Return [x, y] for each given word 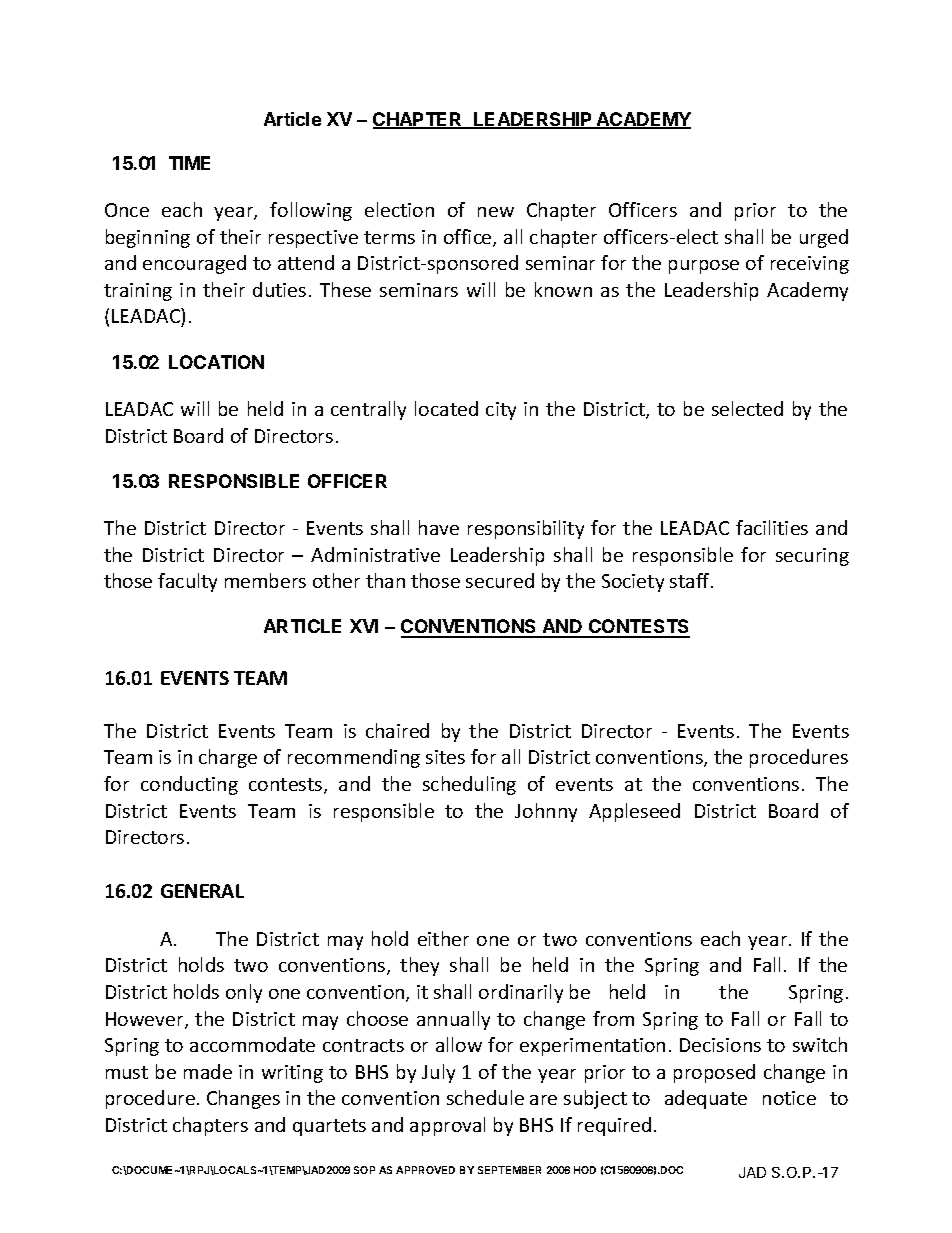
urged [824, 238]
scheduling [469, 785]
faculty [187, 582]
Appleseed [634, 812]
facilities [772, 527]
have [439, 527]
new [496, 212]
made [208, 1071]
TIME [189, 163]
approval [447, 1126]
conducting [189, 785]
